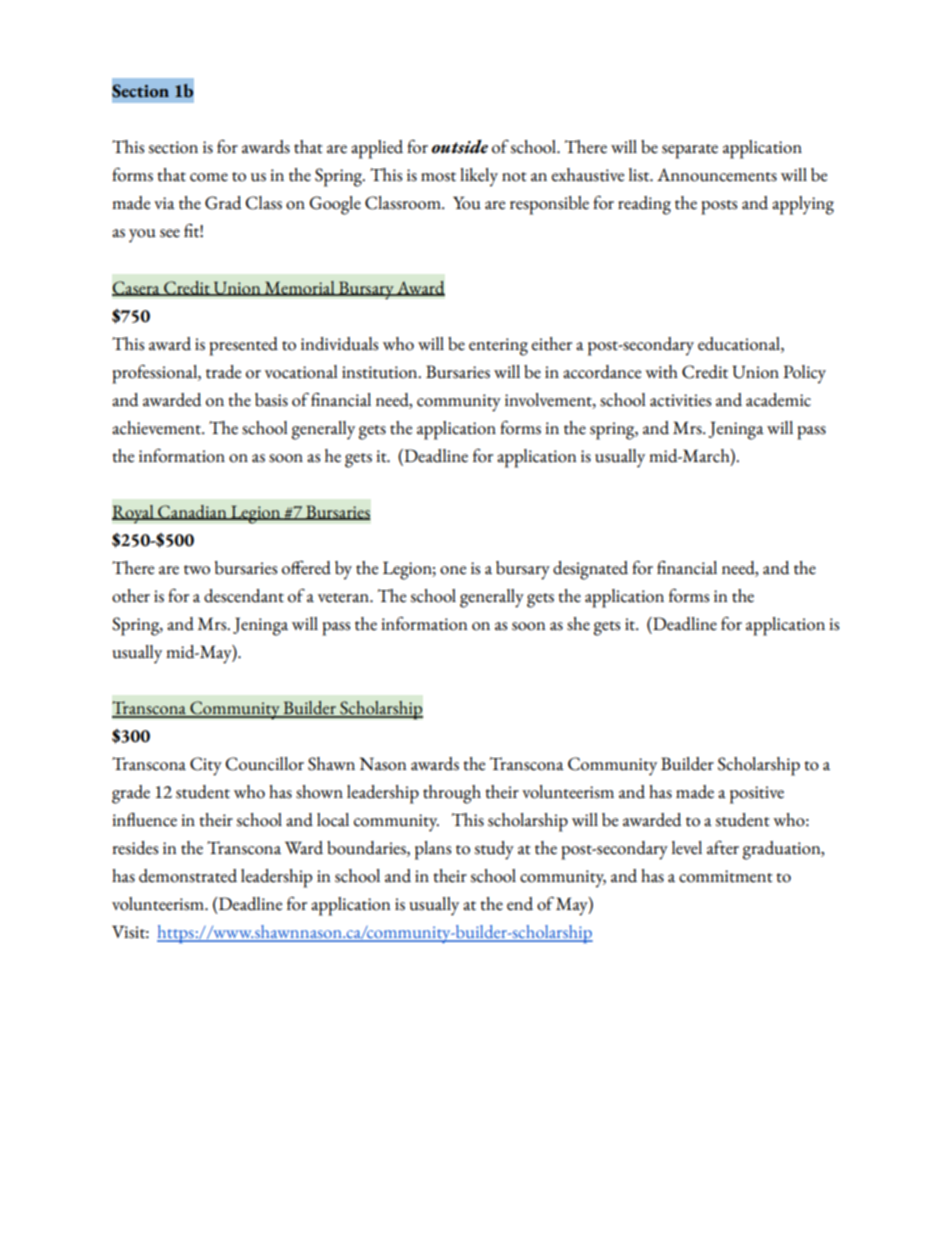 Image resolution: width=952 pixels, height=1233 pixels. What do you see at coordinates (209, 177) in the screenshot?
I see `come` at bounding box center [209, 177].
